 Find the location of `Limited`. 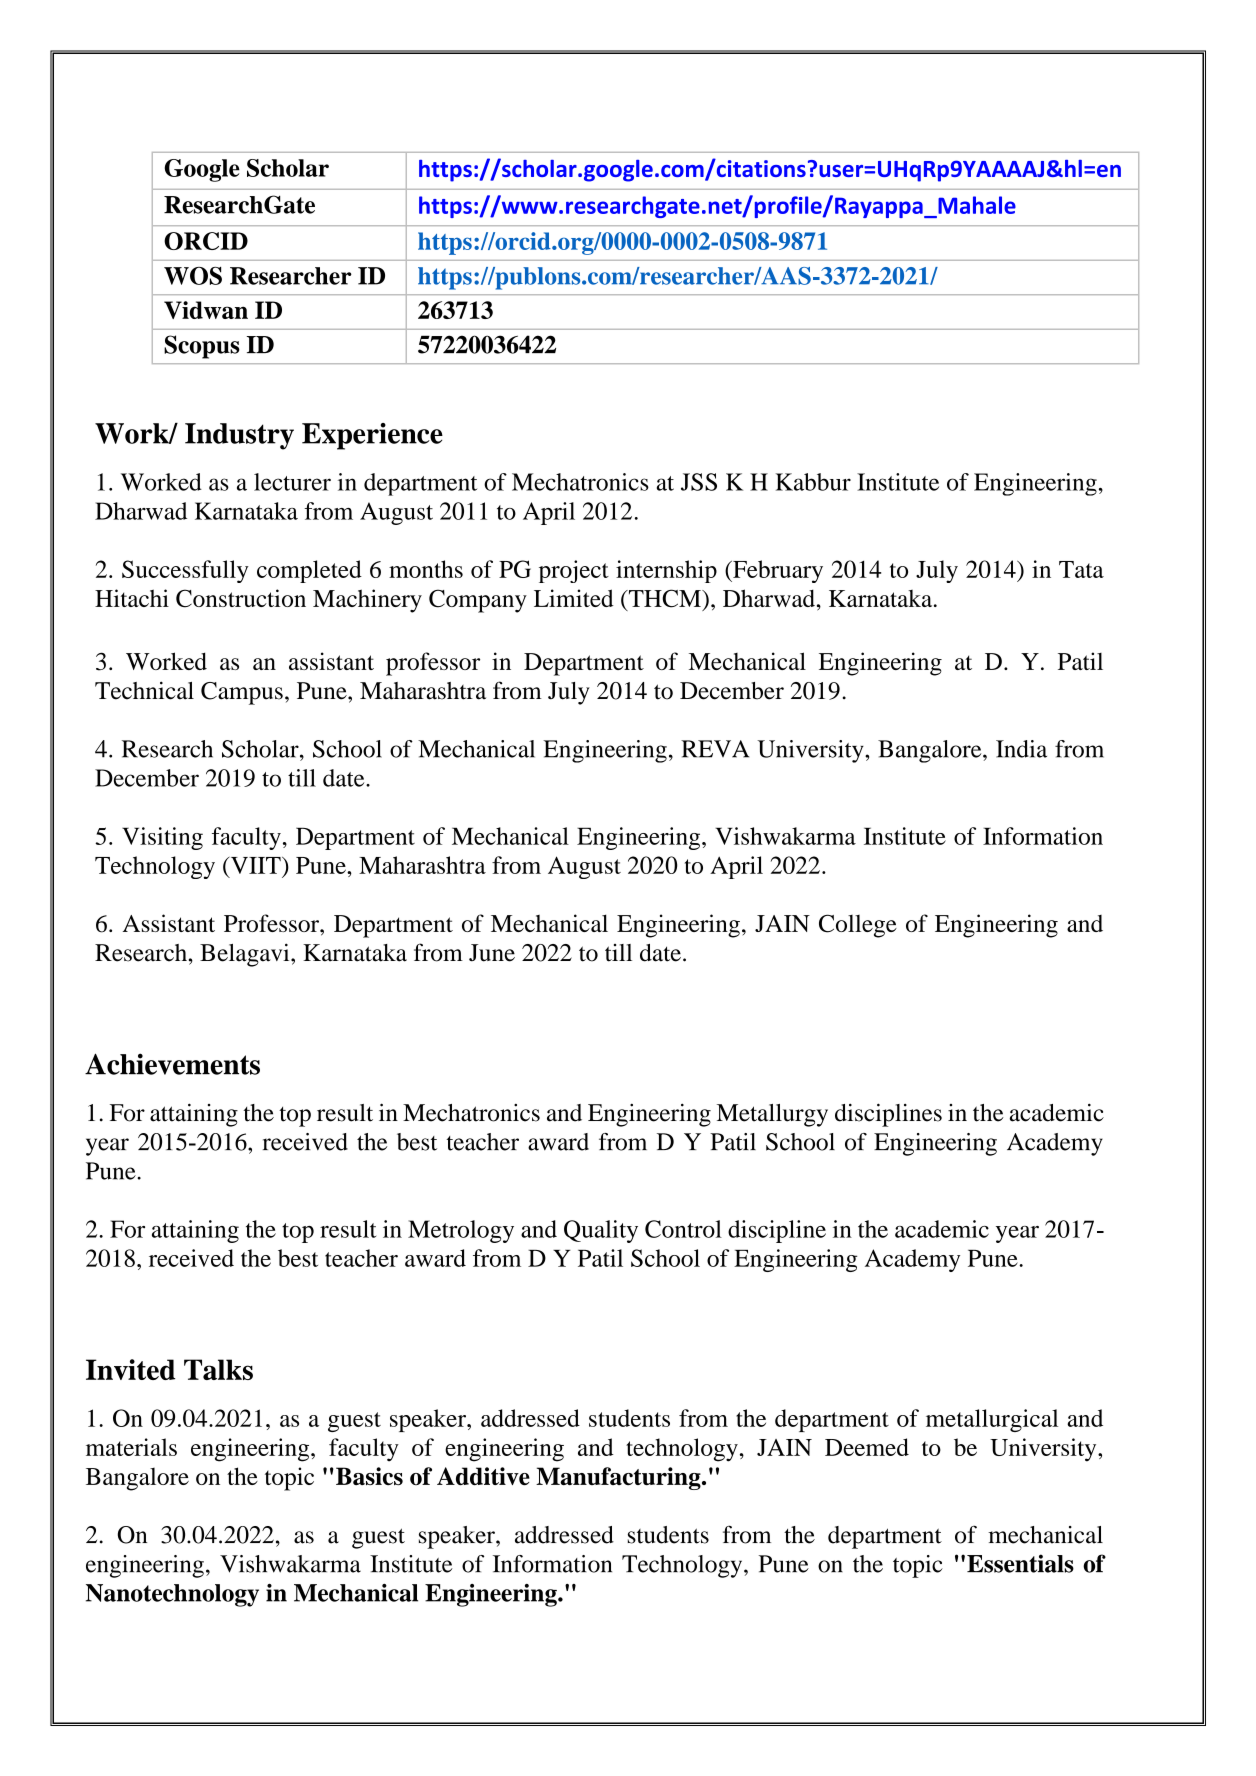

Limited is located at coordinates (574, 598).
